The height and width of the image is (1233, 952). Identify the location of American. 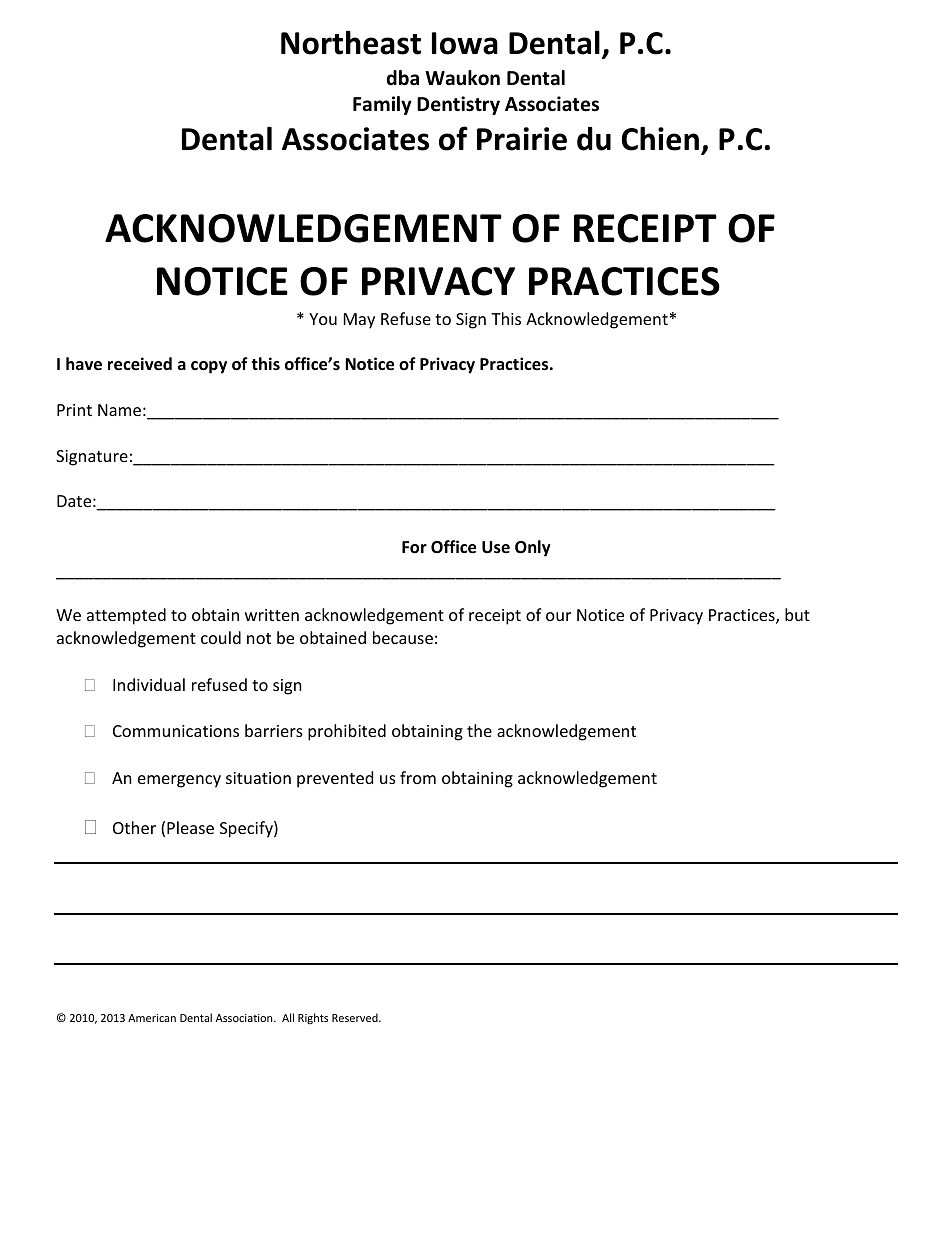
(152, 1018).
